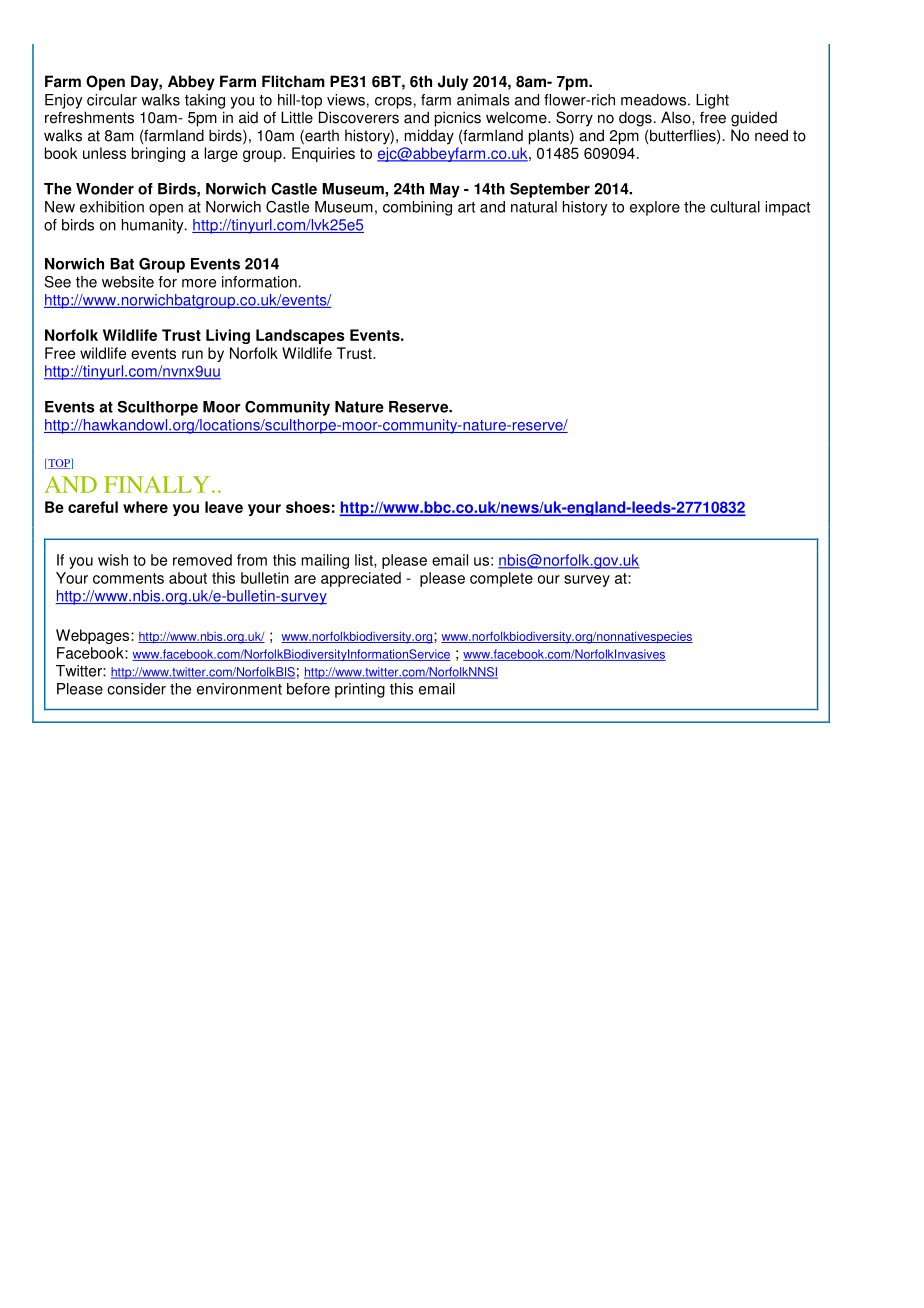  I want to click on complete, so click(501, 579).
